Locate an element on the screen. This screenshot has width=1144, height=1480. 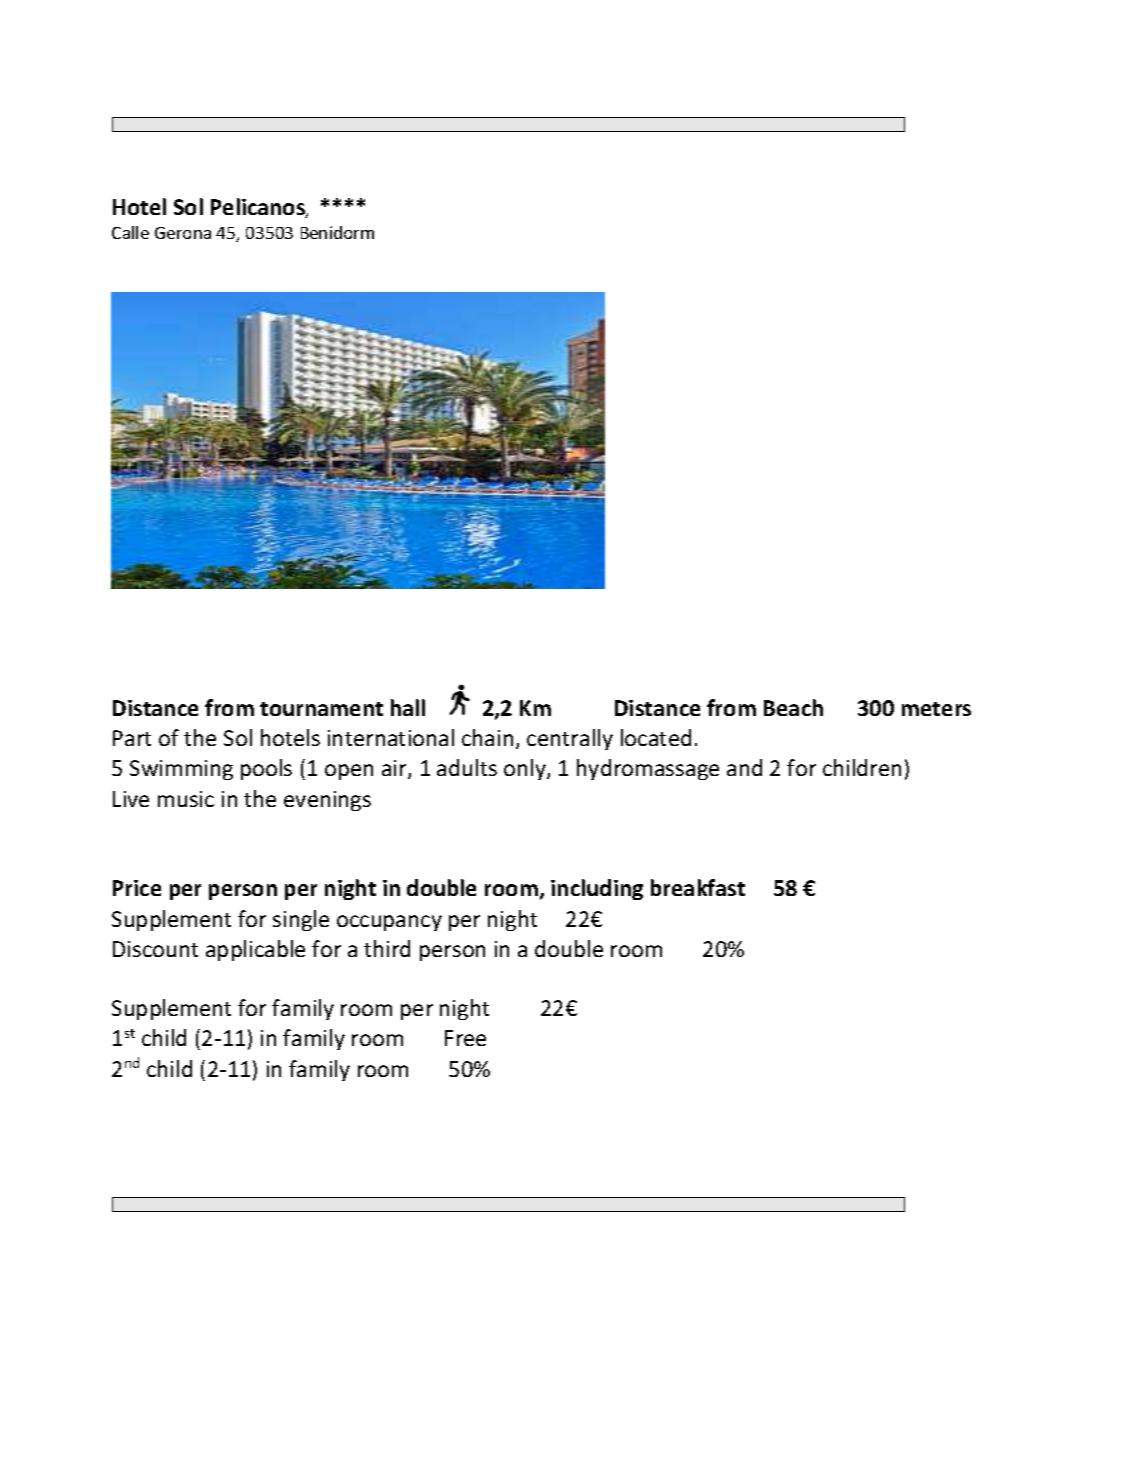
meters is located at coordinates (936, 709).
